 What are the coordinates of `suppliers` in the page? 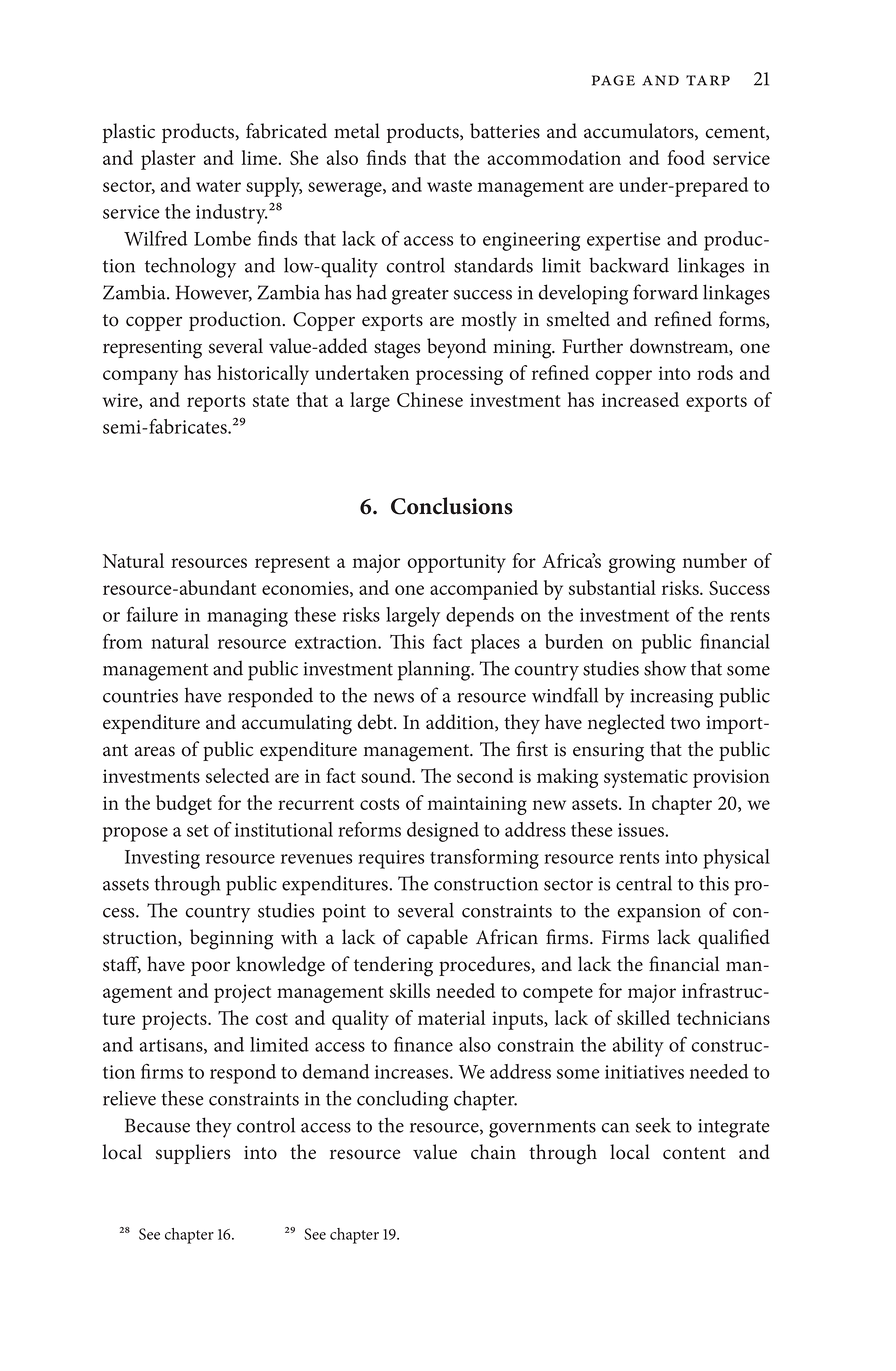 It's located at (193, 1154).
